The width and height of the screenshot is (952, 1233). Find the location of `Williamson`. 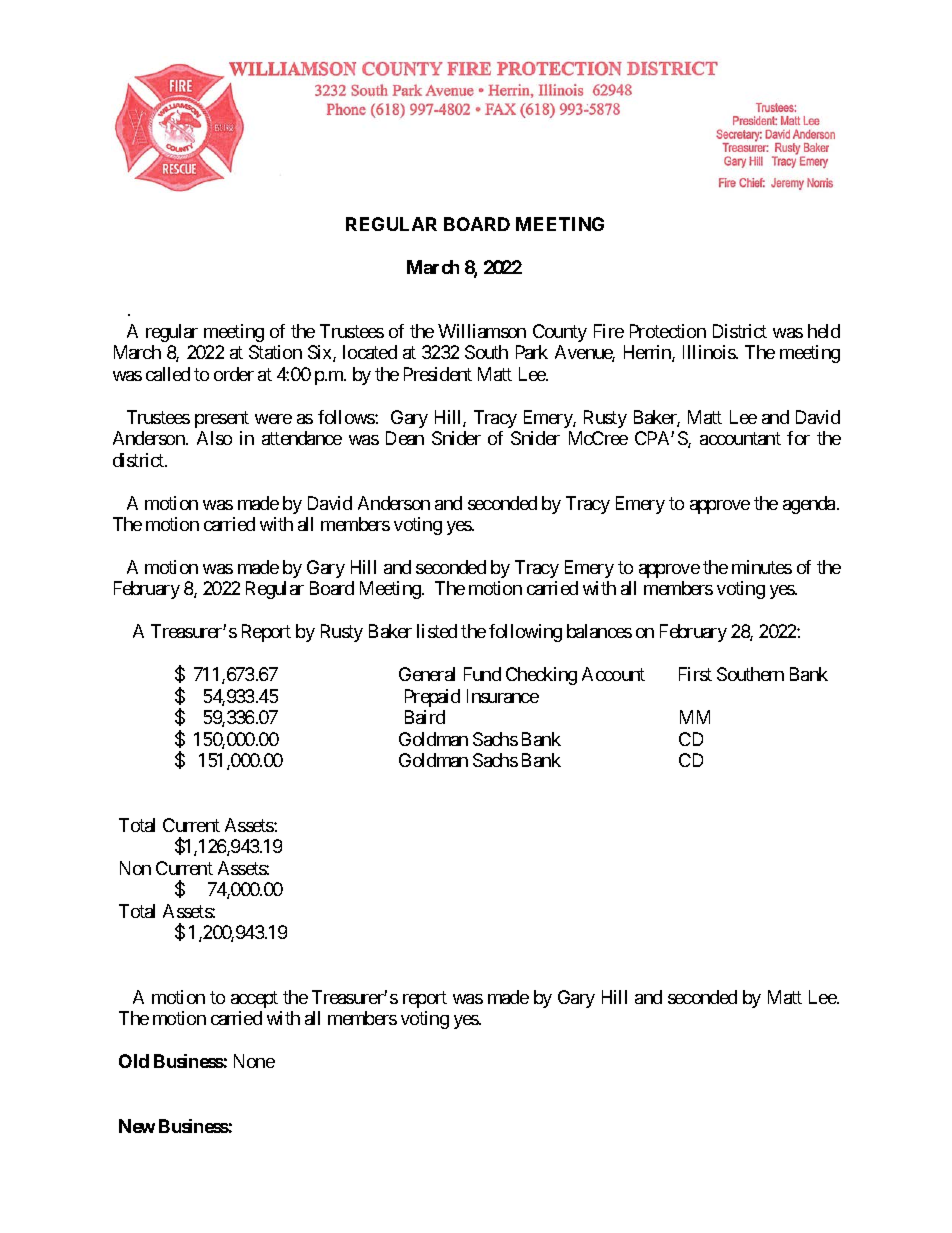

Williamson is located at coordinates (482, 331).
